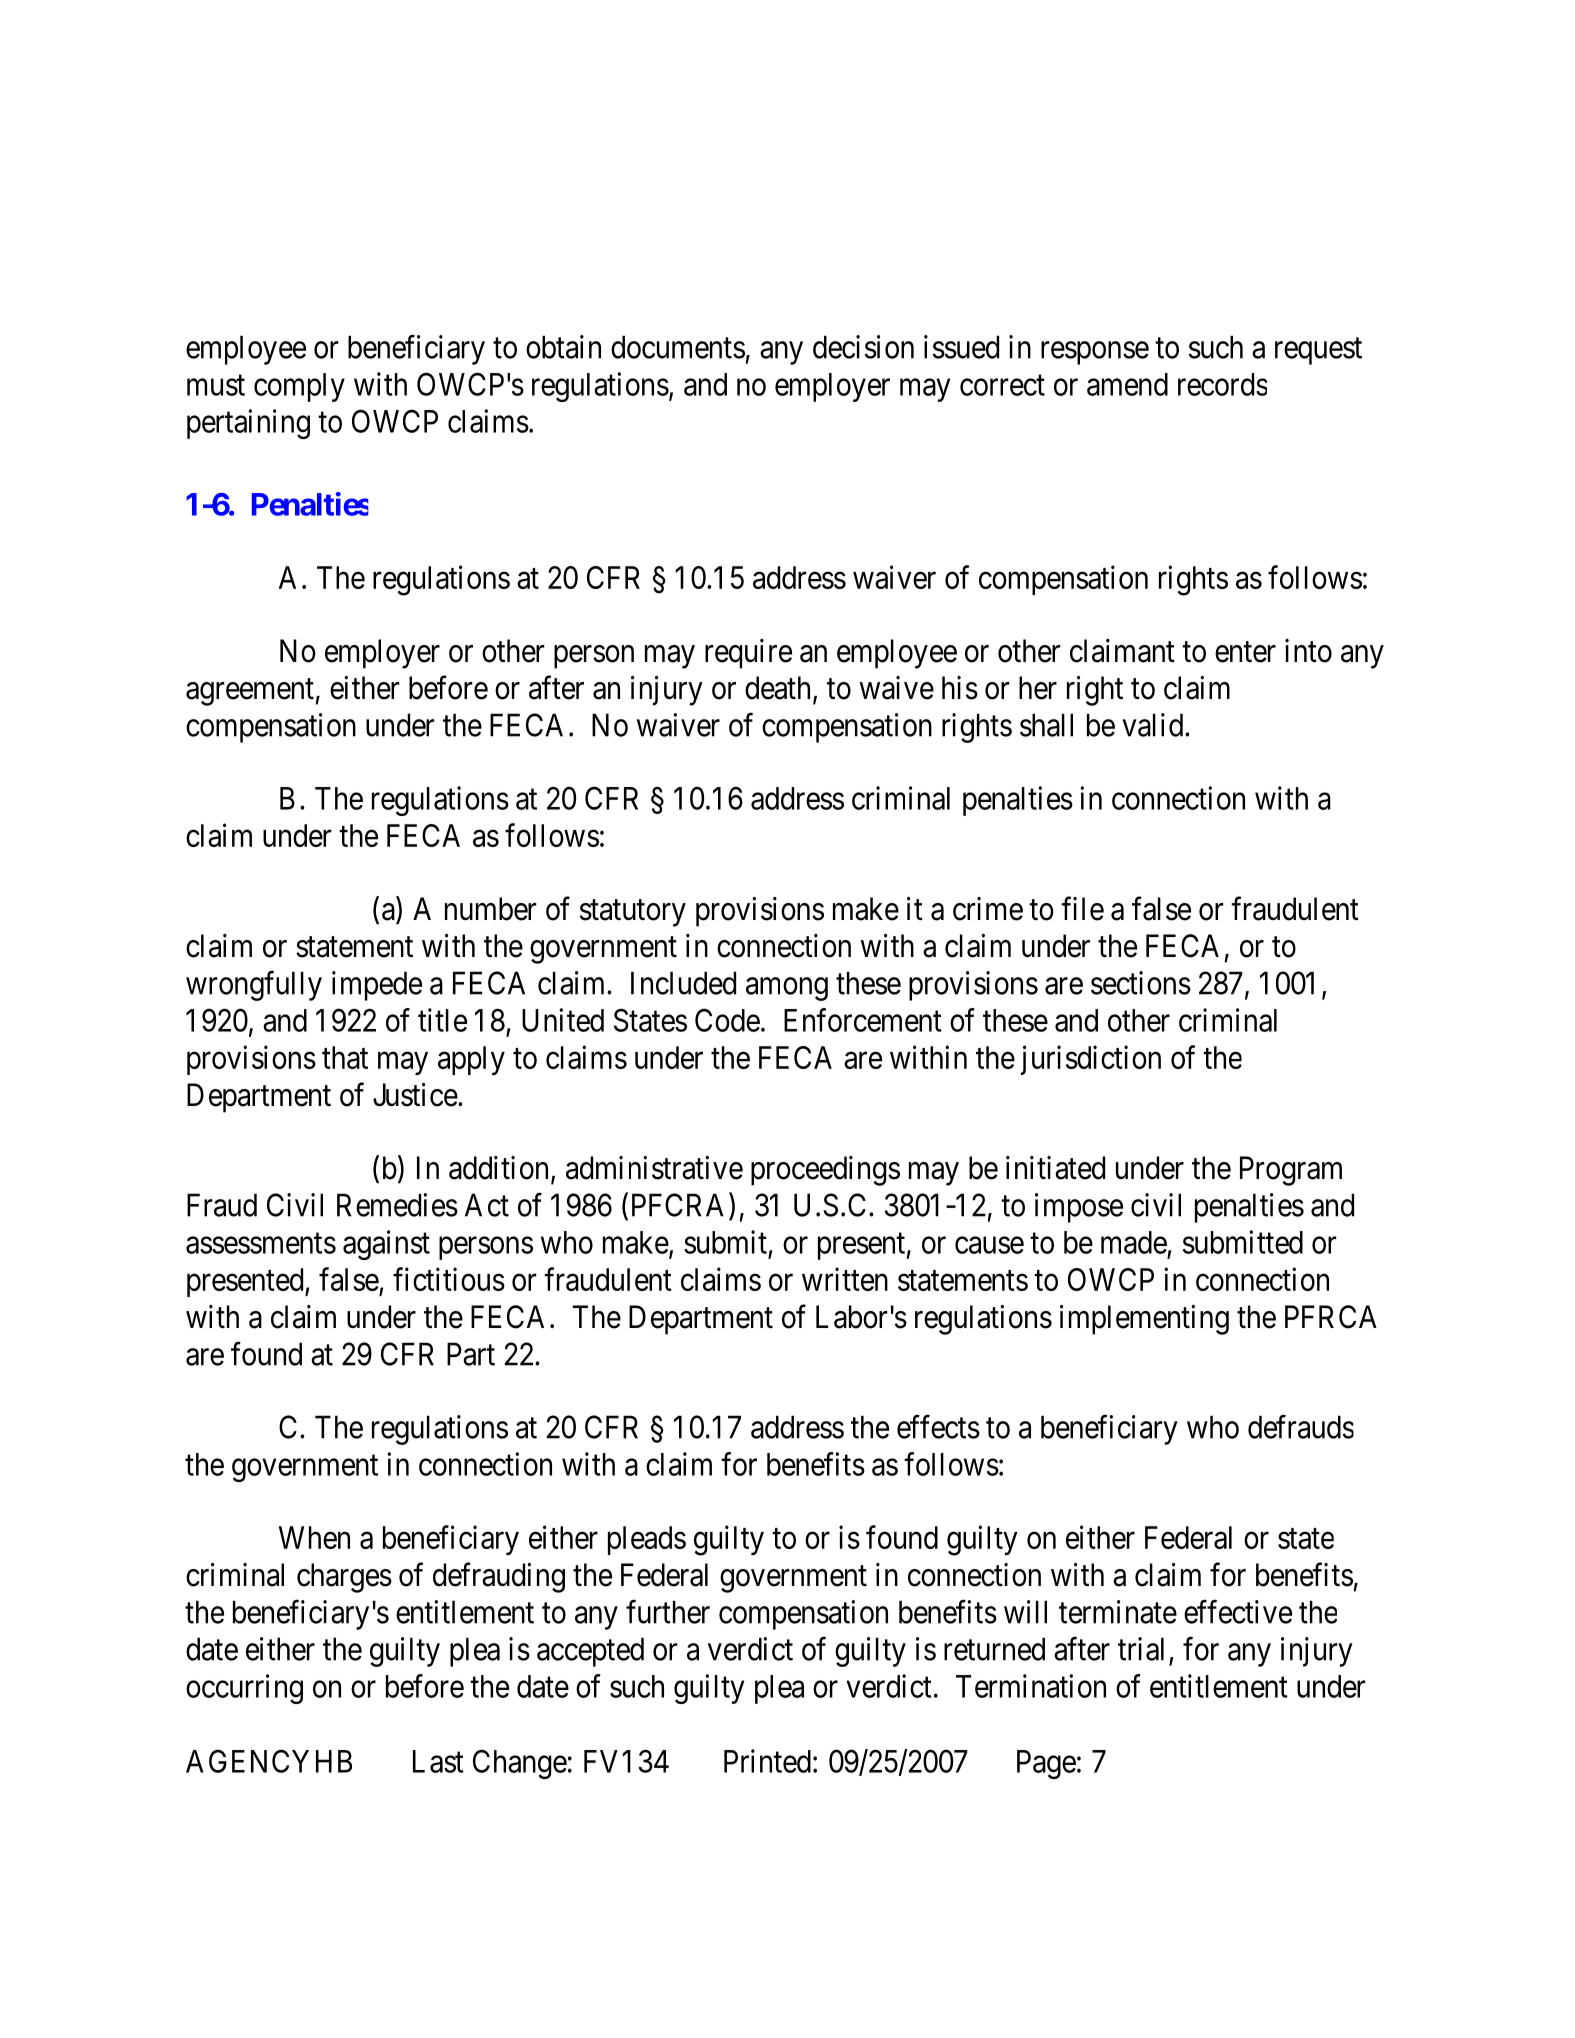 The width and height of the screenshot is (1575, 2038). Describe the element at coordinates (845, 1279) in the screenshot. I see `written` at that location.
